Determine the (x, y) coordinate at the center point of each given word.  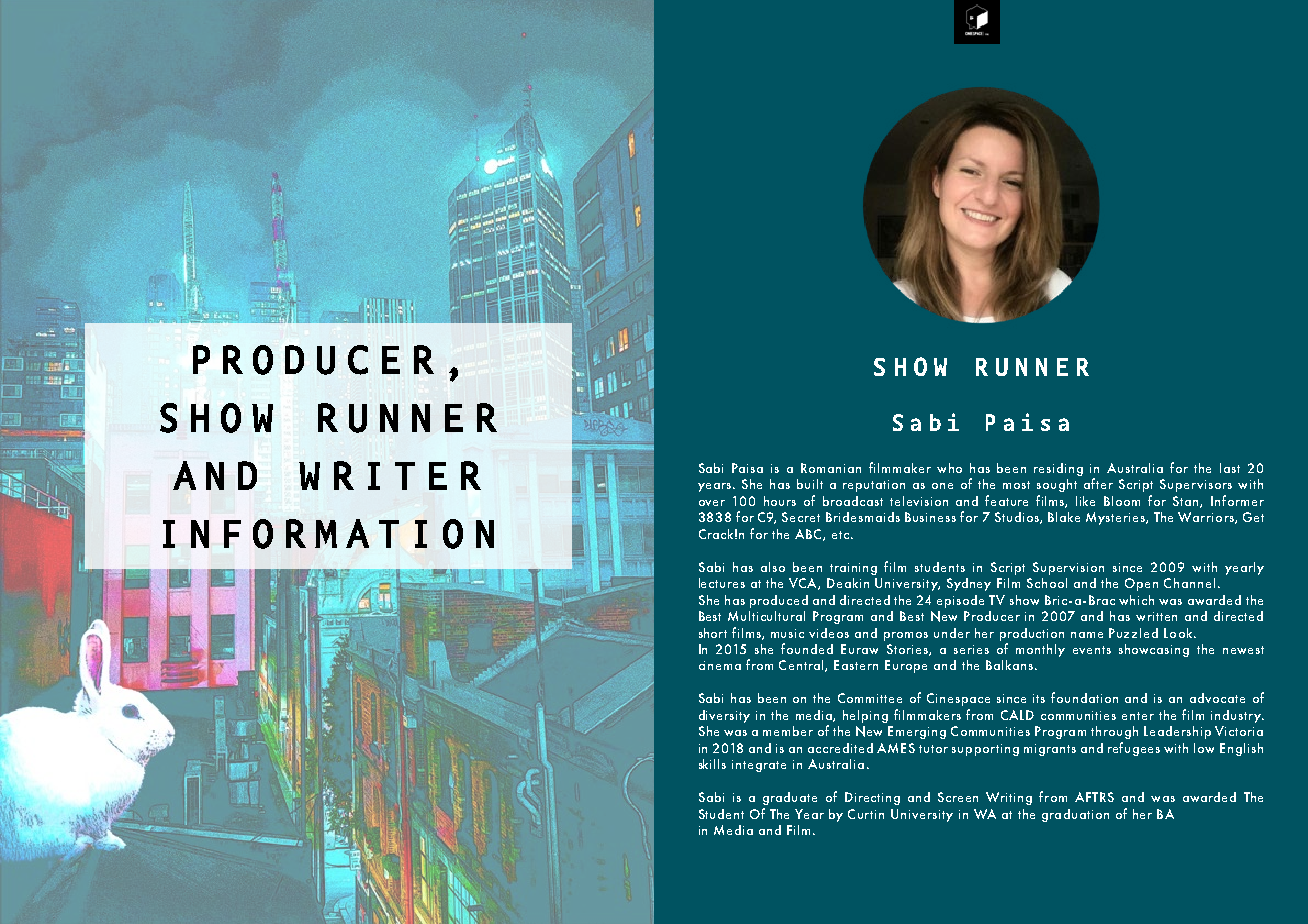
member (788, 731)
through (1114, 732)
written (1156, 616)
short (713, 633)
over (712, 503)
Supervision (1068, 568)
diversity (724, 716)
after (1098, 483)
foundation (1084, 697)
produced (779, 601)
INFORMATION (328, 534)
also (773, 567)
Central (802, 666)
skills (712, 764)
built (810, 484)
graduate (790, 798)
